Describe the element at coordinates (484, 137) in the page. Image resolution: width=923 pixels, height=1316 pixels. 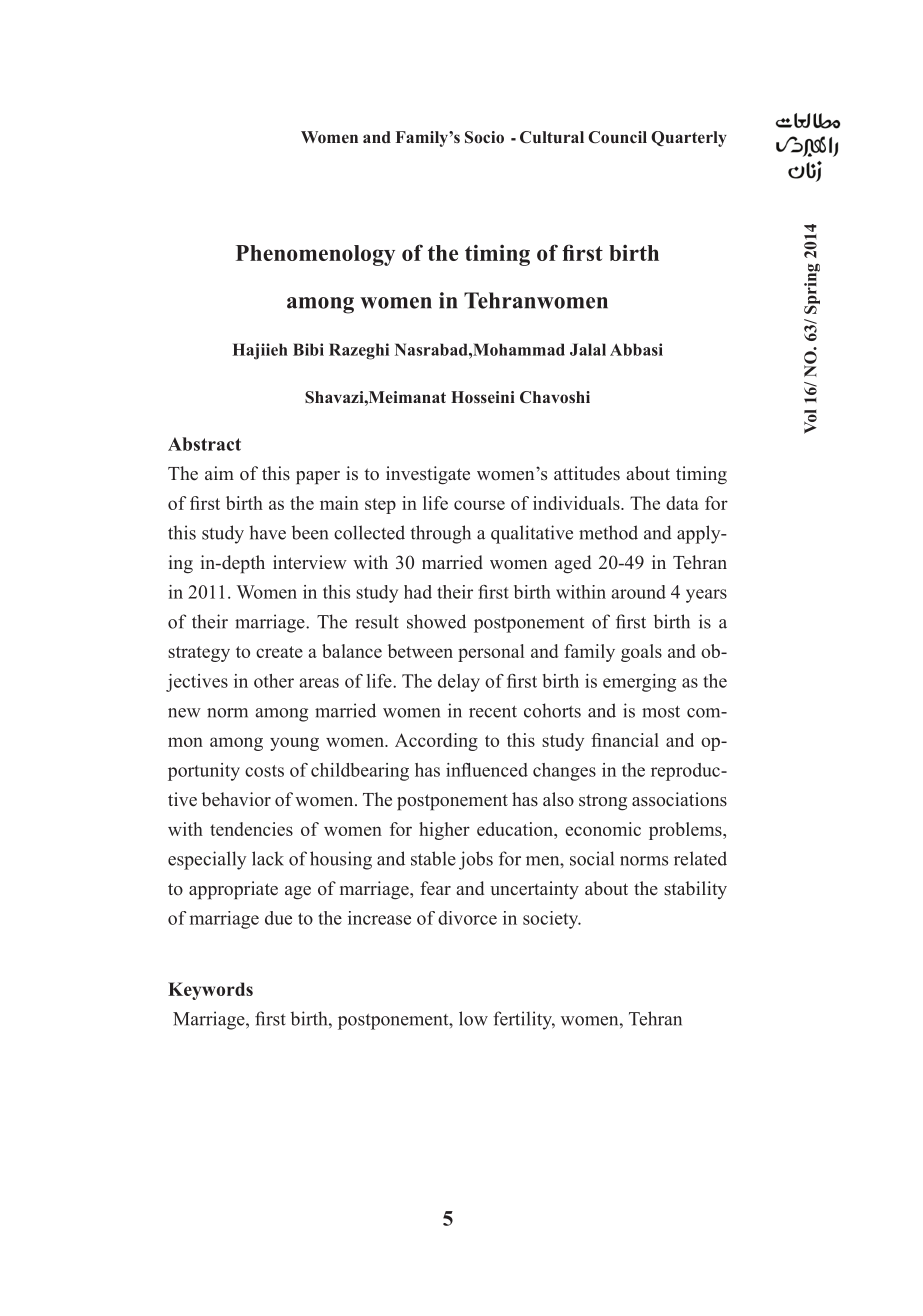
I see `Socio` at that location.
